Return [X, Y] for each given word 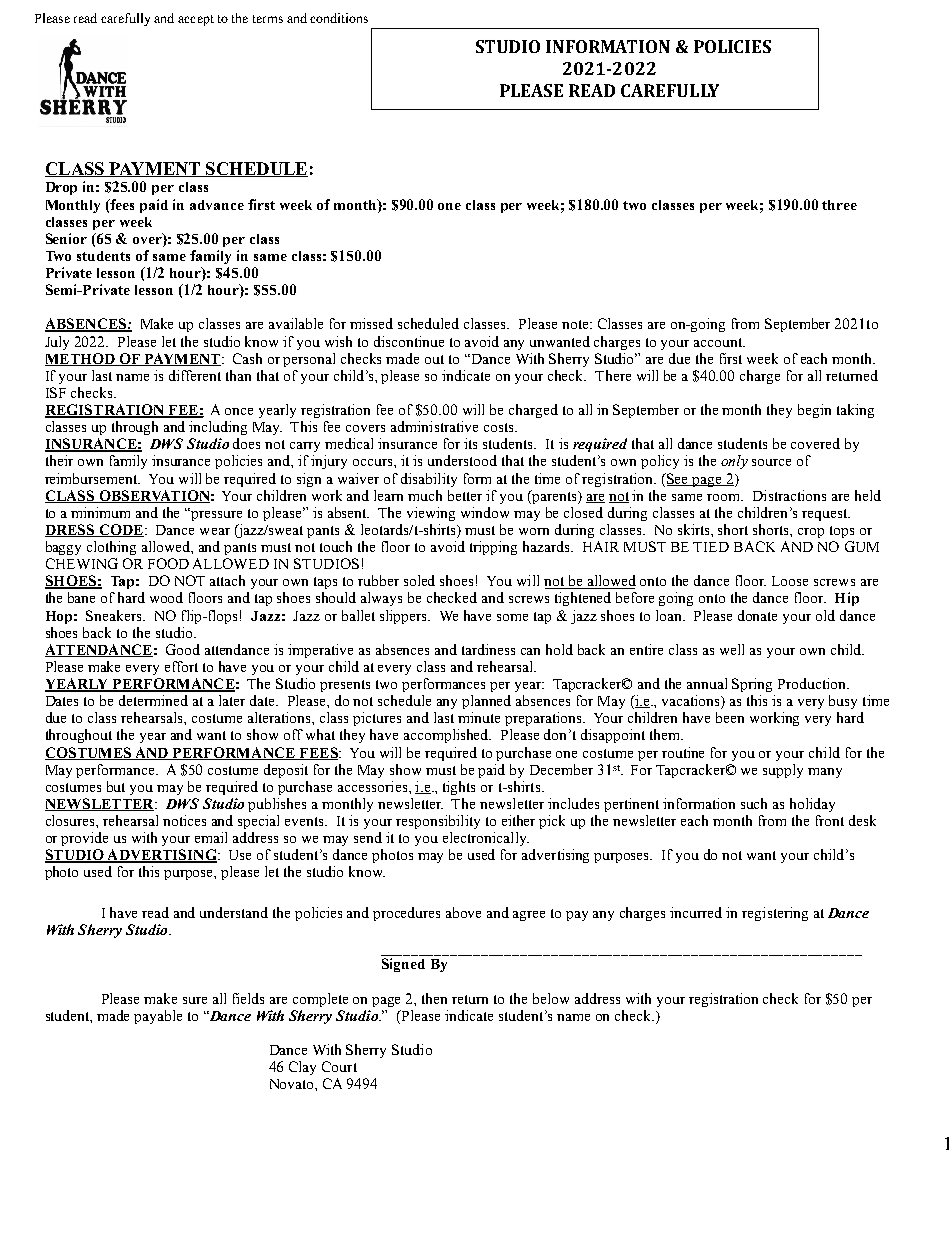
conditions [339, 18]
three [839, 205]
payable [158, 1017]
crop [811, 533]
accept [196, 20]
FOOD [168, 563]
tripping [493, 548]
